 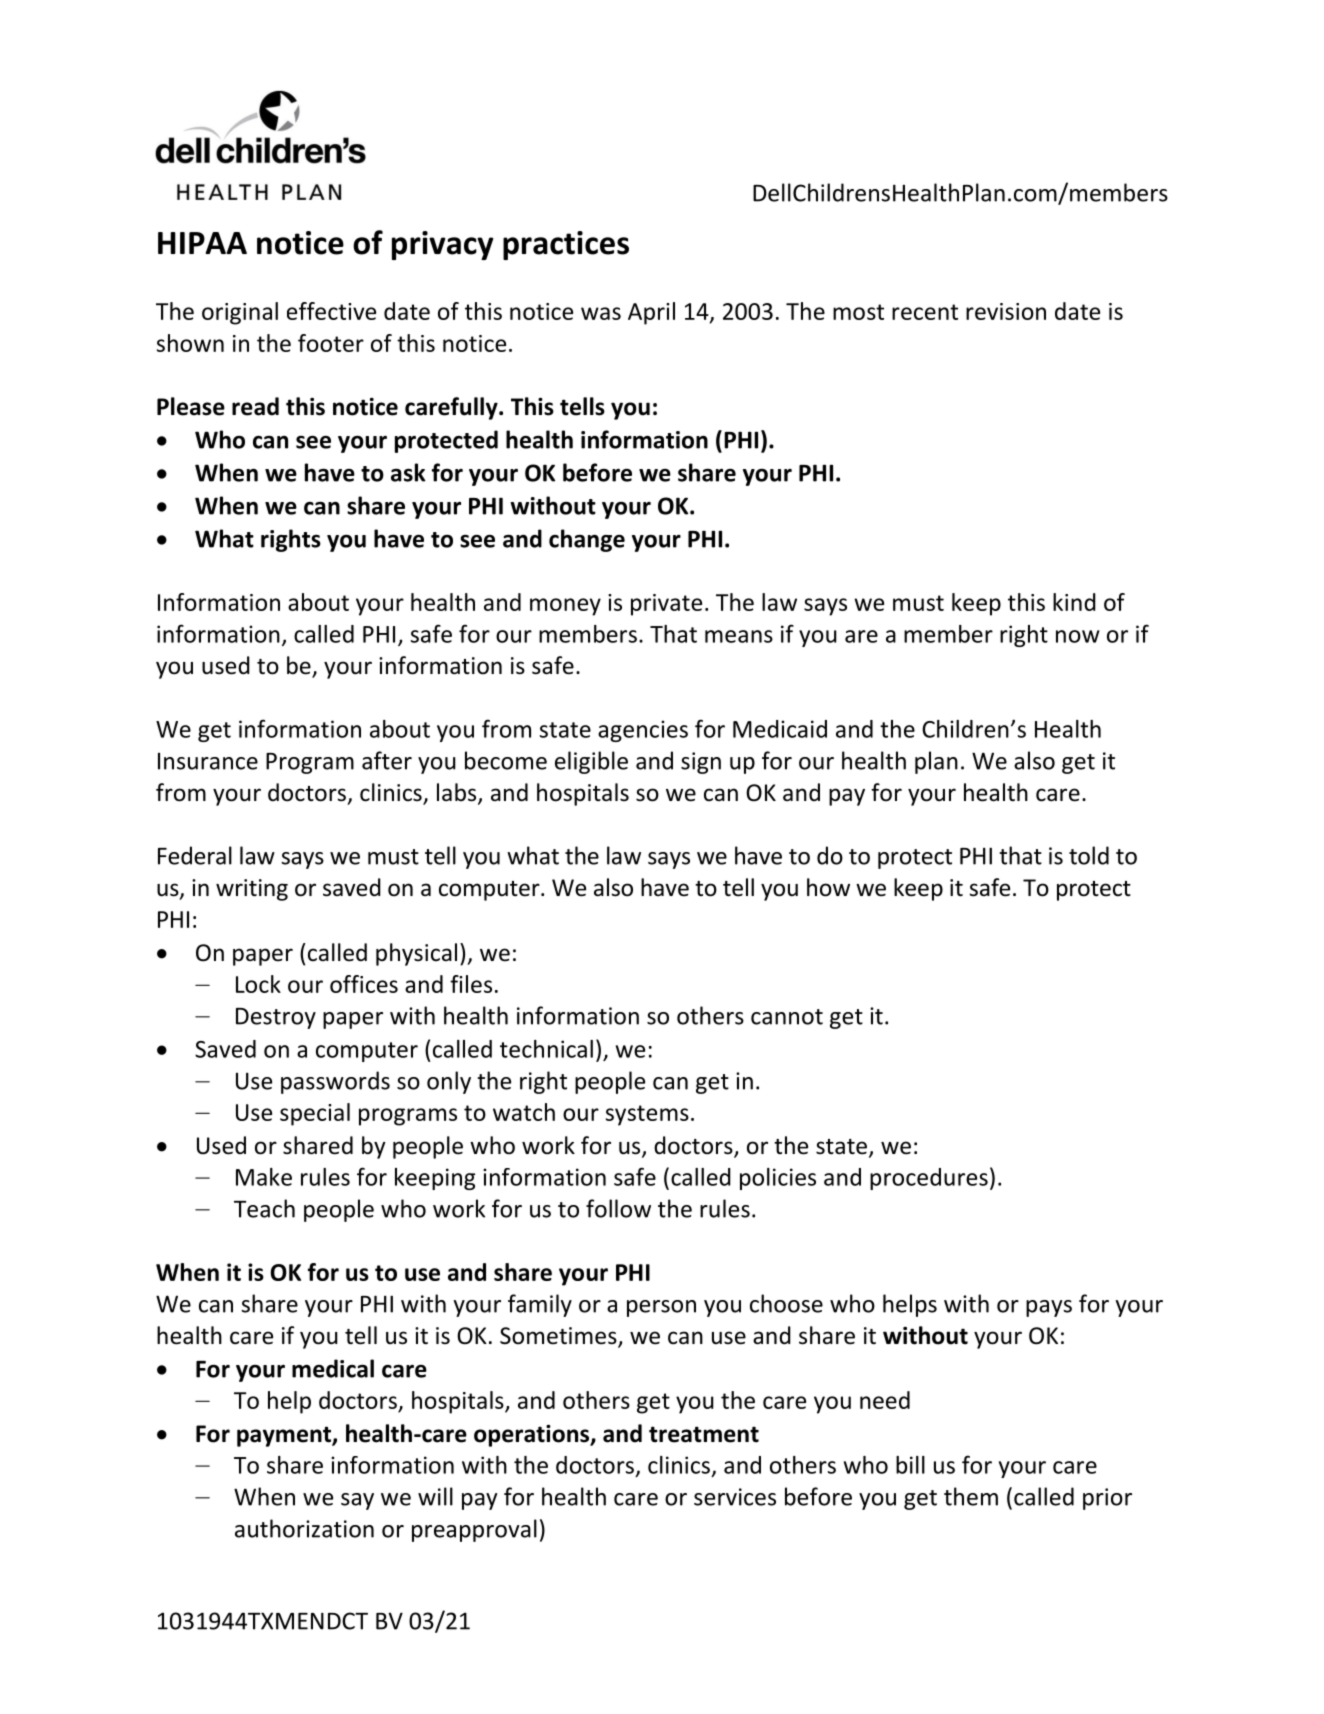 What do you see at coordinates (651, 313) in the image?
I see `April` at bounding box center [651, 313].
